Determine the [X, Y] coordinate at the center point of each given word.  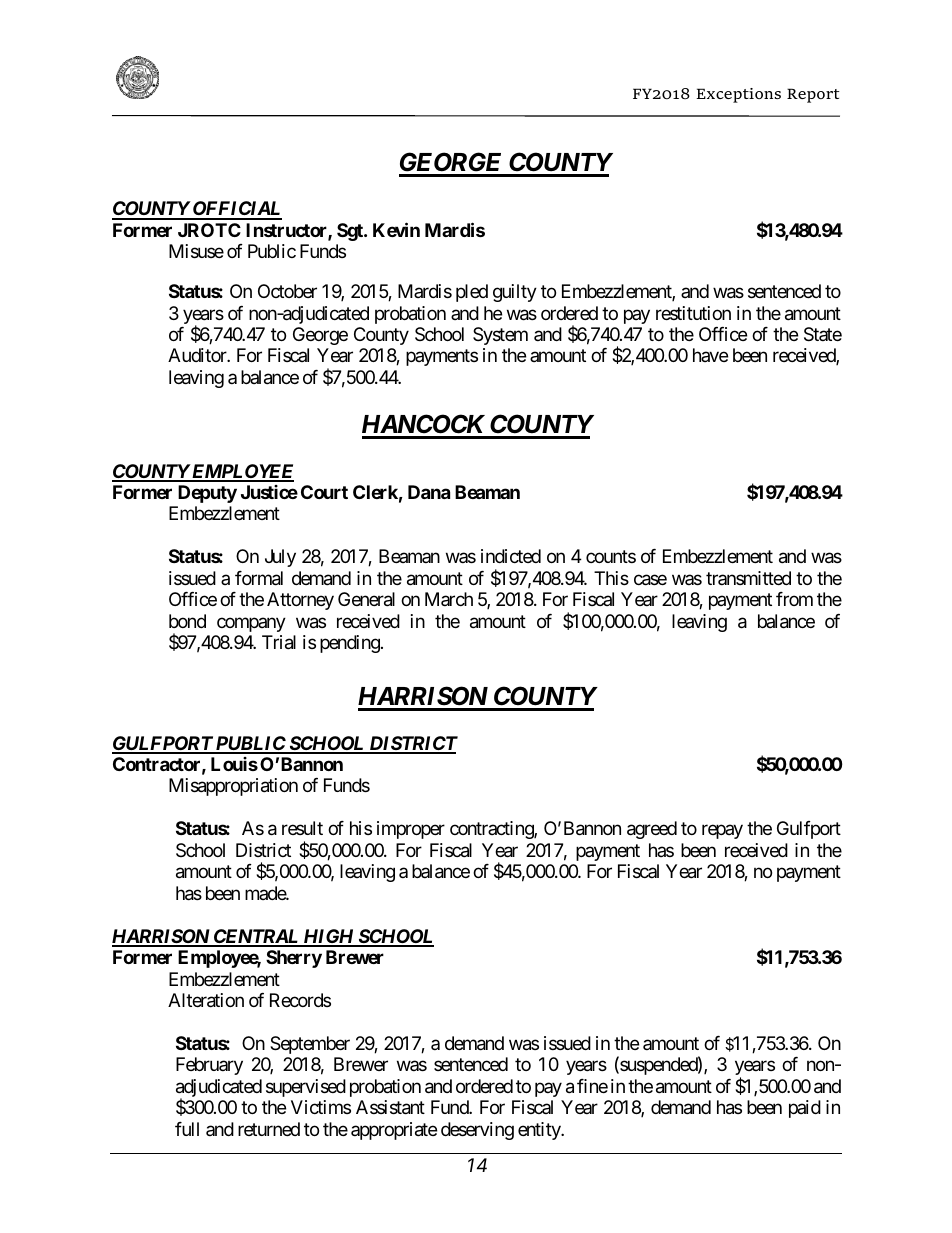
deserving [477, 1131]
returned [269, 1129]
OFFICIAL [236, 210]
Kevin [396, 229]
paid [805, 1109]
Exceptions [738, 95]
